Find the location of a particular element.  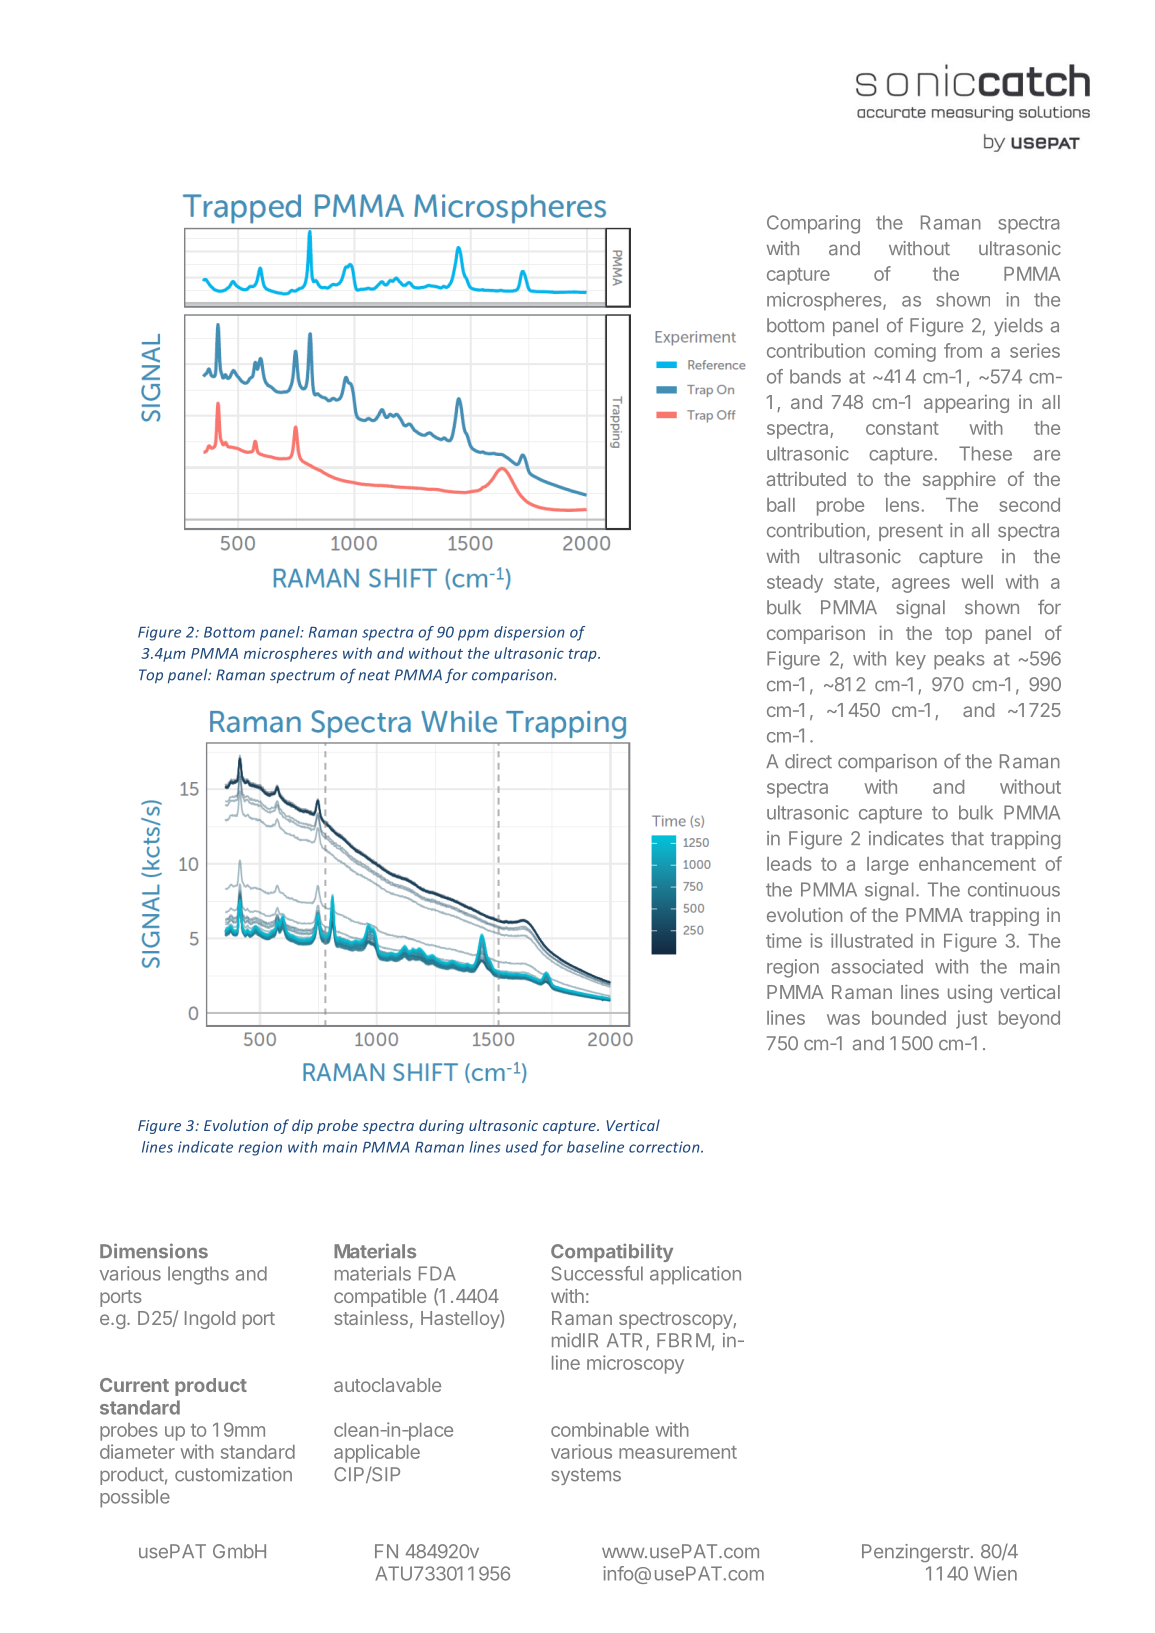

Comparing is located at coordinates (813, 224).
